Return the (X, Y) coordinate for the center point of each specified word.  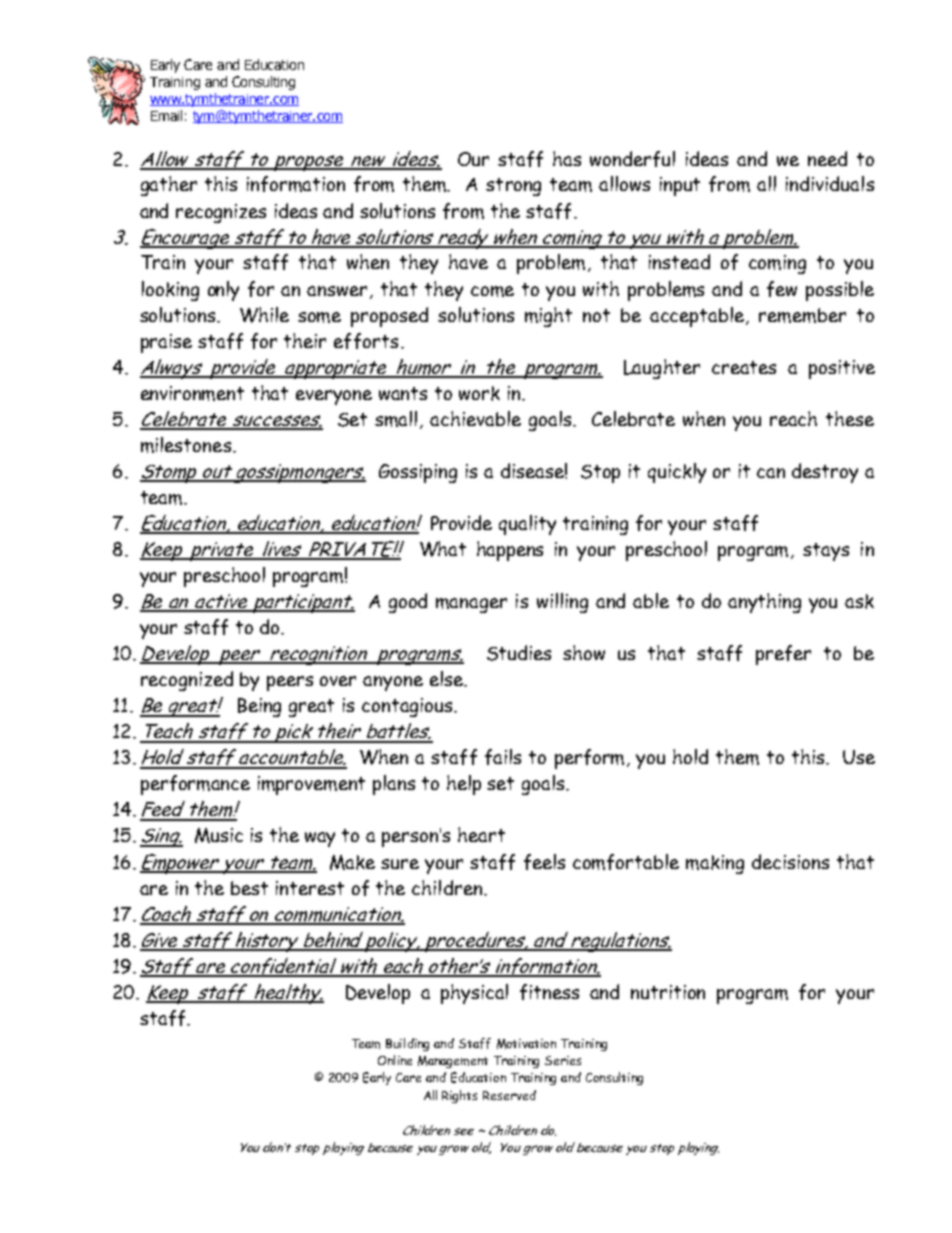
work (479, 393)
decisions (790, 861)
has (567, 158)
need (827, 158)
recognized (187, 681)
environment (192, 393)
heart (481, 834)
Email (166, 115)
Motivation (526, 1044)
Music (219, 835)
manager (471, 605)
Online (395, 1060)
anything (764, 603)
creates (744, 367)
